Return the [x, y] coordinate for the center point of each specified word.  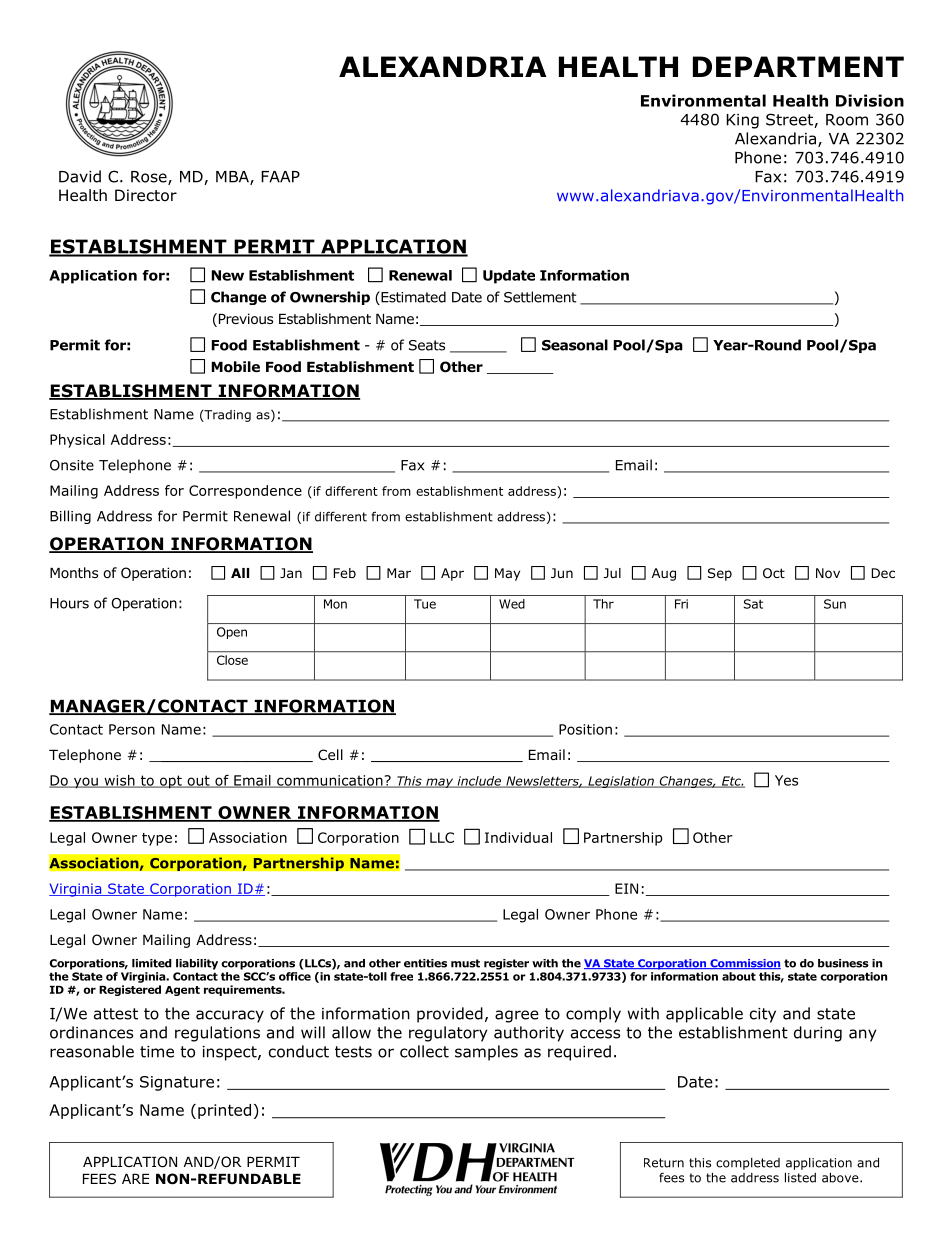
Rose [150, 178]
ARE [135, 1179]
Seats [427, 345]
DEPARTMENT [798, 66]
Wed [512, 604]
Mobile [235, 367]
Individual [518, 837]
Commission [744, 964]
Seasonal [575, 345]
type [157, 839]
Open [232, 633]
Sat [753, 604]
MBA [233, 178]
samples [486, 1053]
